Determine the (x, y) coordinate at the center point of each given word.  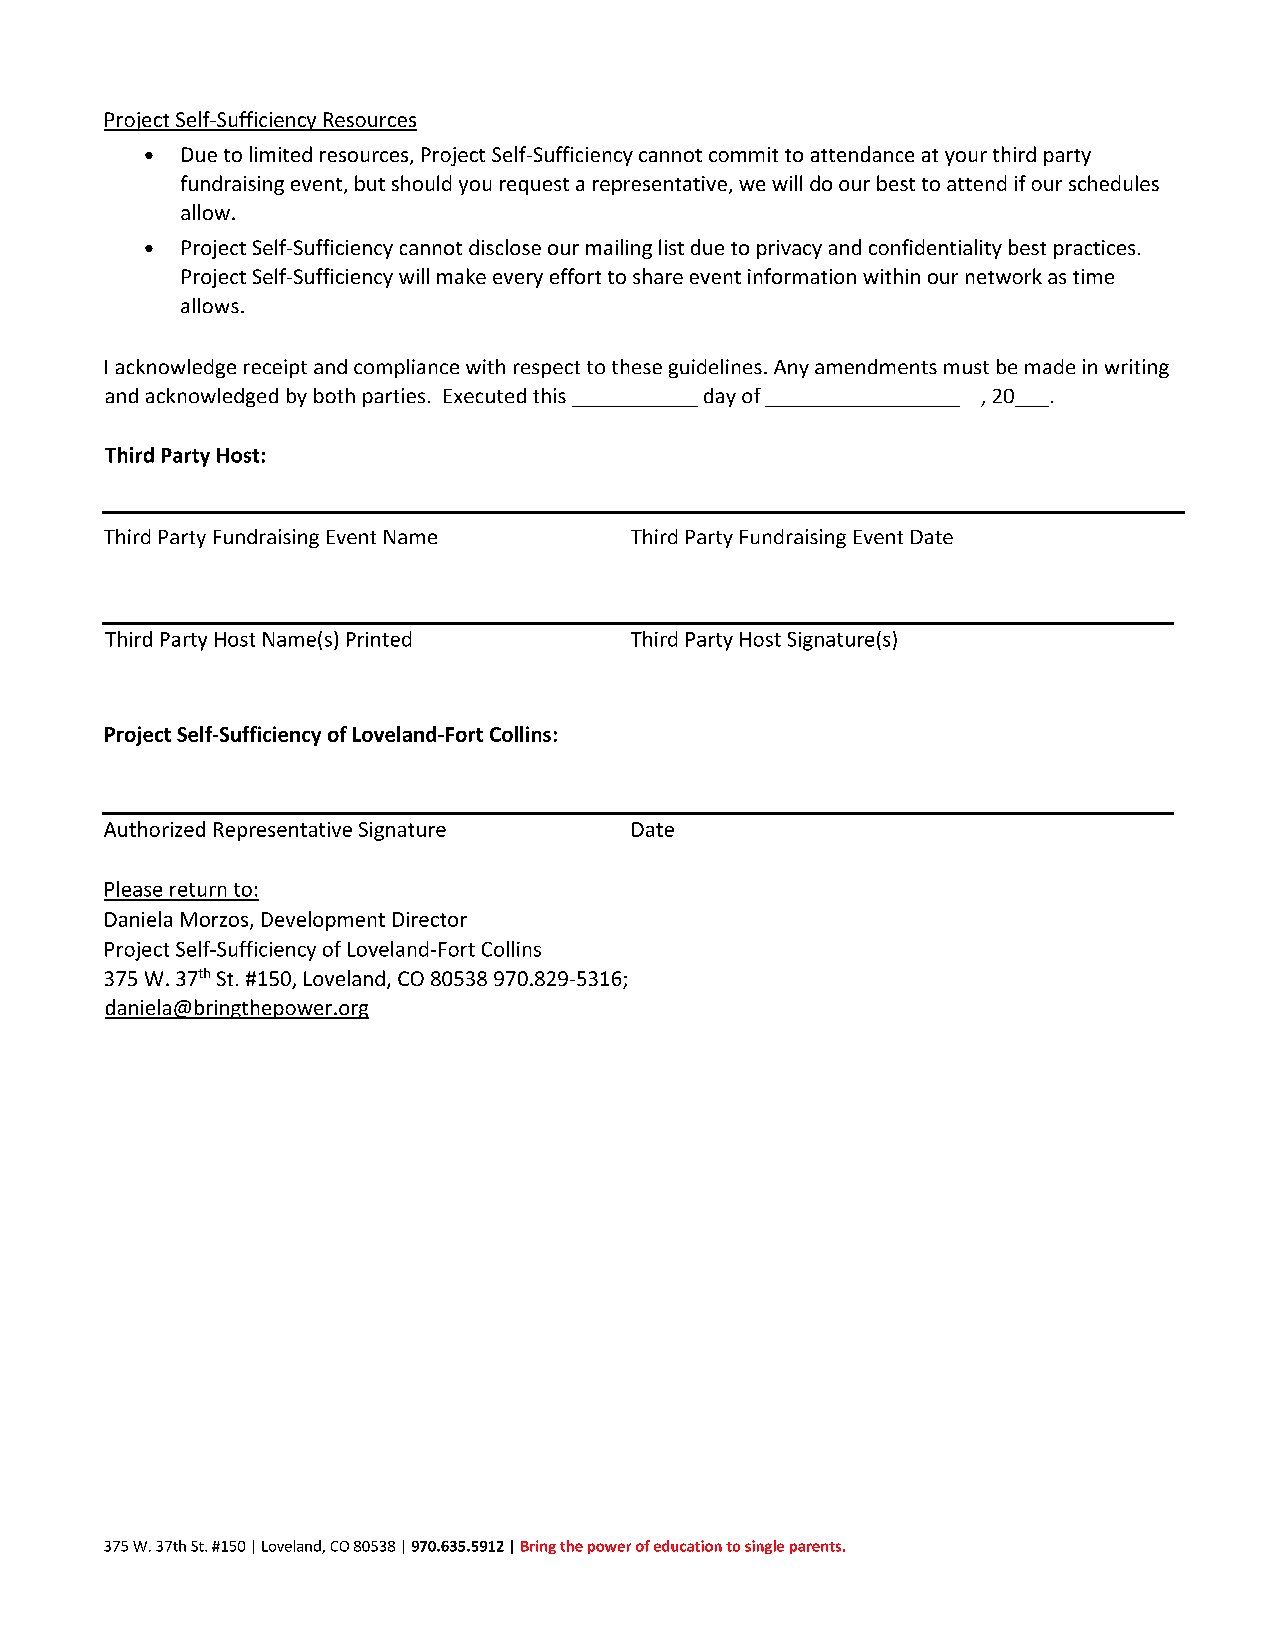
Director (430, 919)
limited (281, 154)
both (334, 395)
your (966, 158)
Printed (379, 639)
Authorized (154, 829)
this (549, 395)
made (1050, 366)
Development (323, 921)
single (764, 1547)
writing (1137, 368)
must (966, 367)
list (671, 247)
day (720, 397)
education (688, 1546)
